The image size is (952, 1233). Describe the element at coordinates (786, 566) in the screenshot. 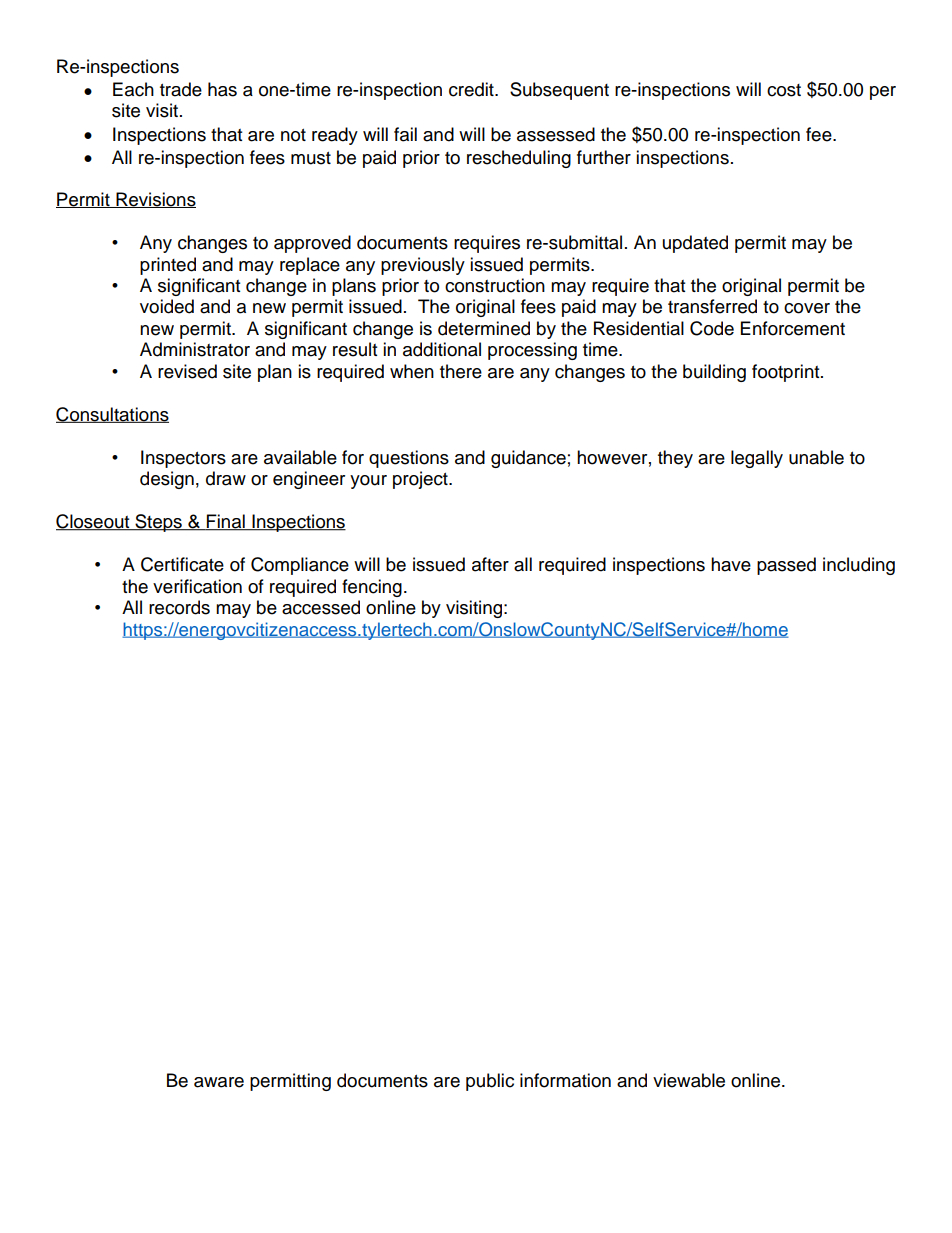

I see `passed` at that location.
